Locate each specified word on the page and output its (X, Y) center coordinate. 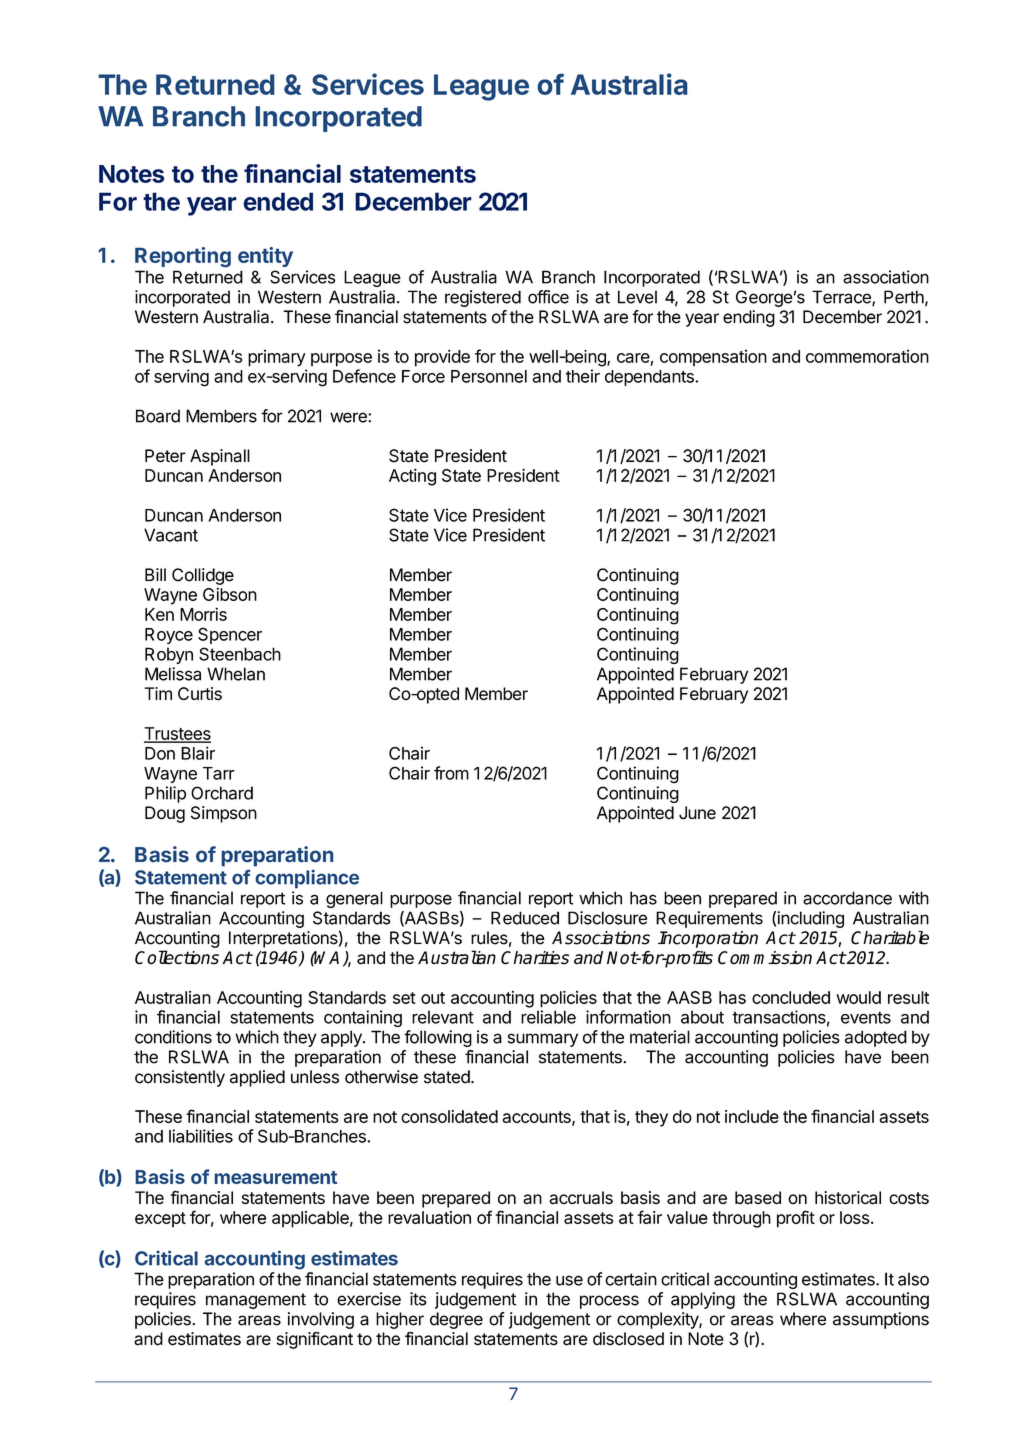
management (256, 1301)
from (451, 773)
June (697, 813)
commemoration (867, 356)
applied (257, 1078)
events (866, 1017)
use (569, 1280)
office (548, 297)
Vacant (171, 535)
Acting (412, 477)
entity (265, 257)
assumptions (881, 1320)
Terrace (842, 298)
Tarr (219, 773)
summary (542, 1040)
